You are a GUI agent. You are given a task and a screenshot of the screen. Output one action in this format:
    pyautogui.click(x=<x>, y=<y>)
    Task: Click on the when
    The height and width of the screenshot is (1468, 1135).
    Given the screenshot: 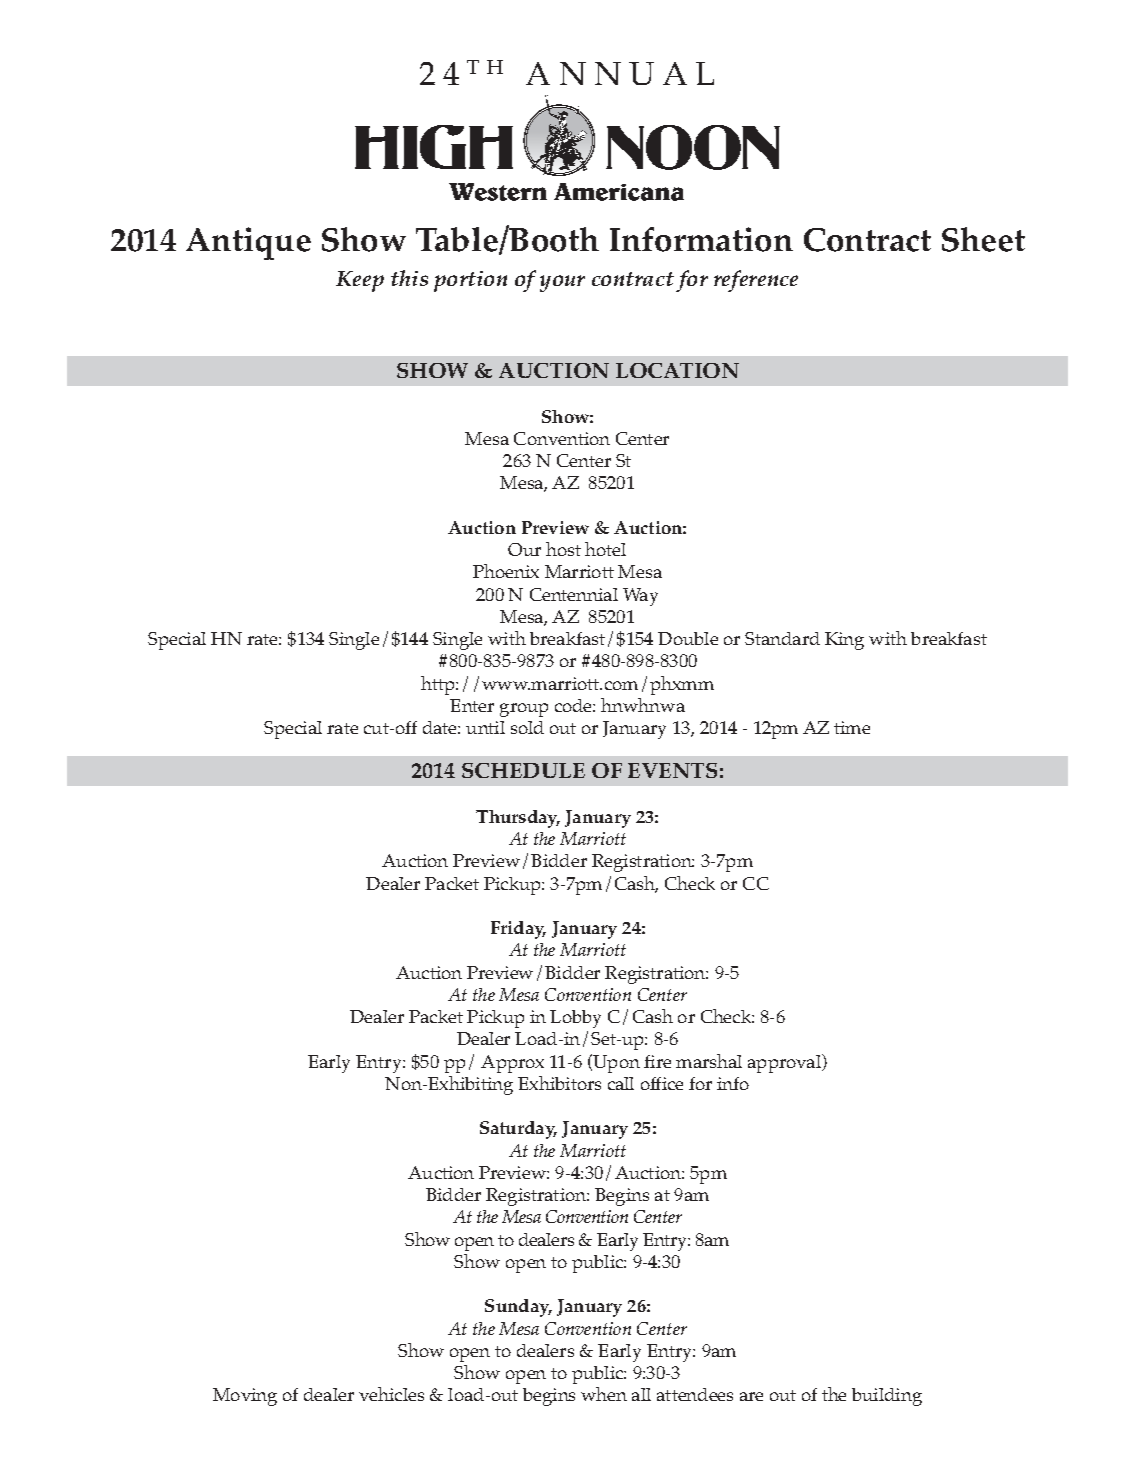 What is the action you would take?
    pyautogui.click(x=604, y=1394)
